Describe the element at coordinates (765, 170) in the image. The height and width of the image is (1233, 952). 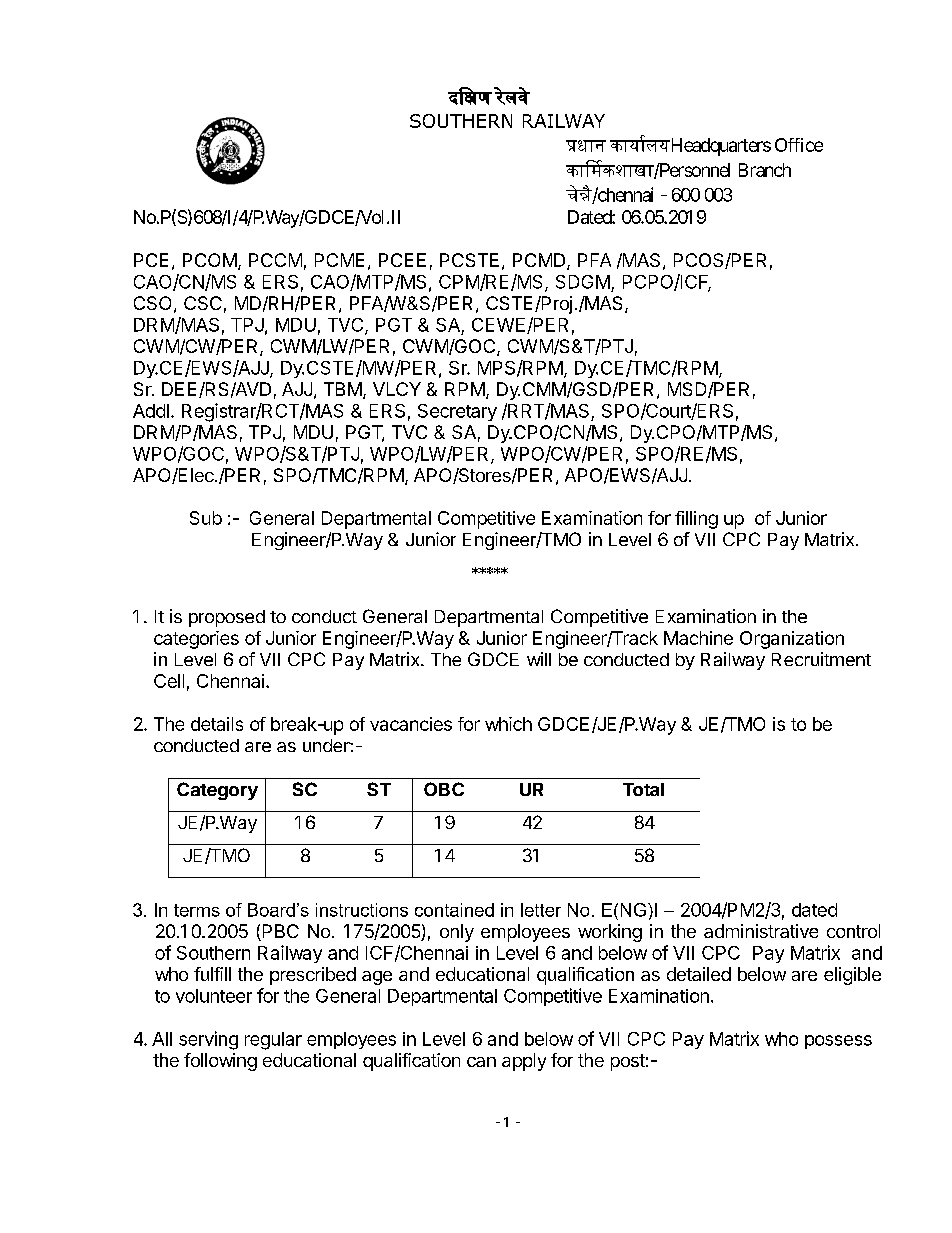
I see `Branch` at that location.
